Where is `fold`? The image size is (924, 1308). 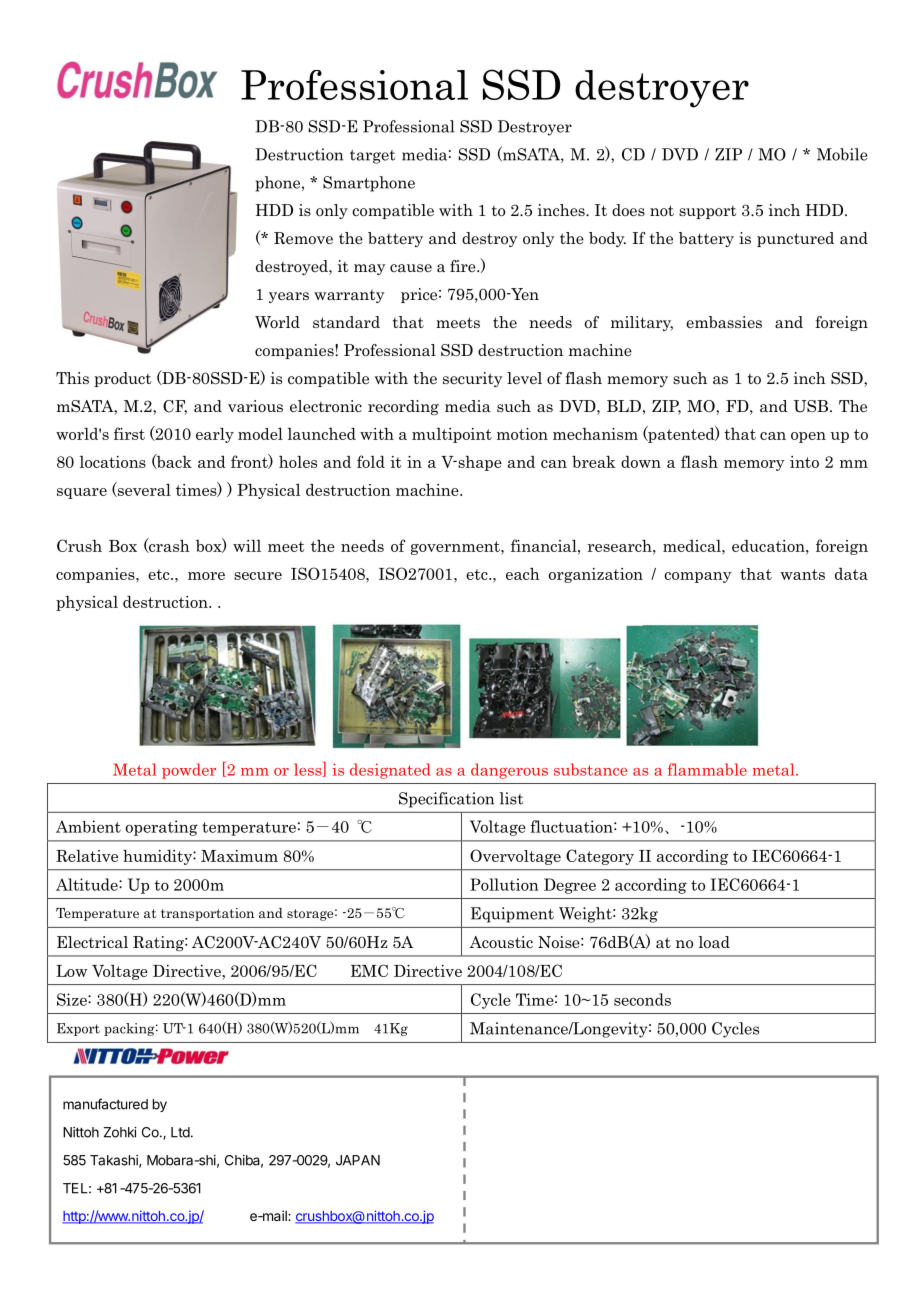
fold is located at coordinates (371, 461).
